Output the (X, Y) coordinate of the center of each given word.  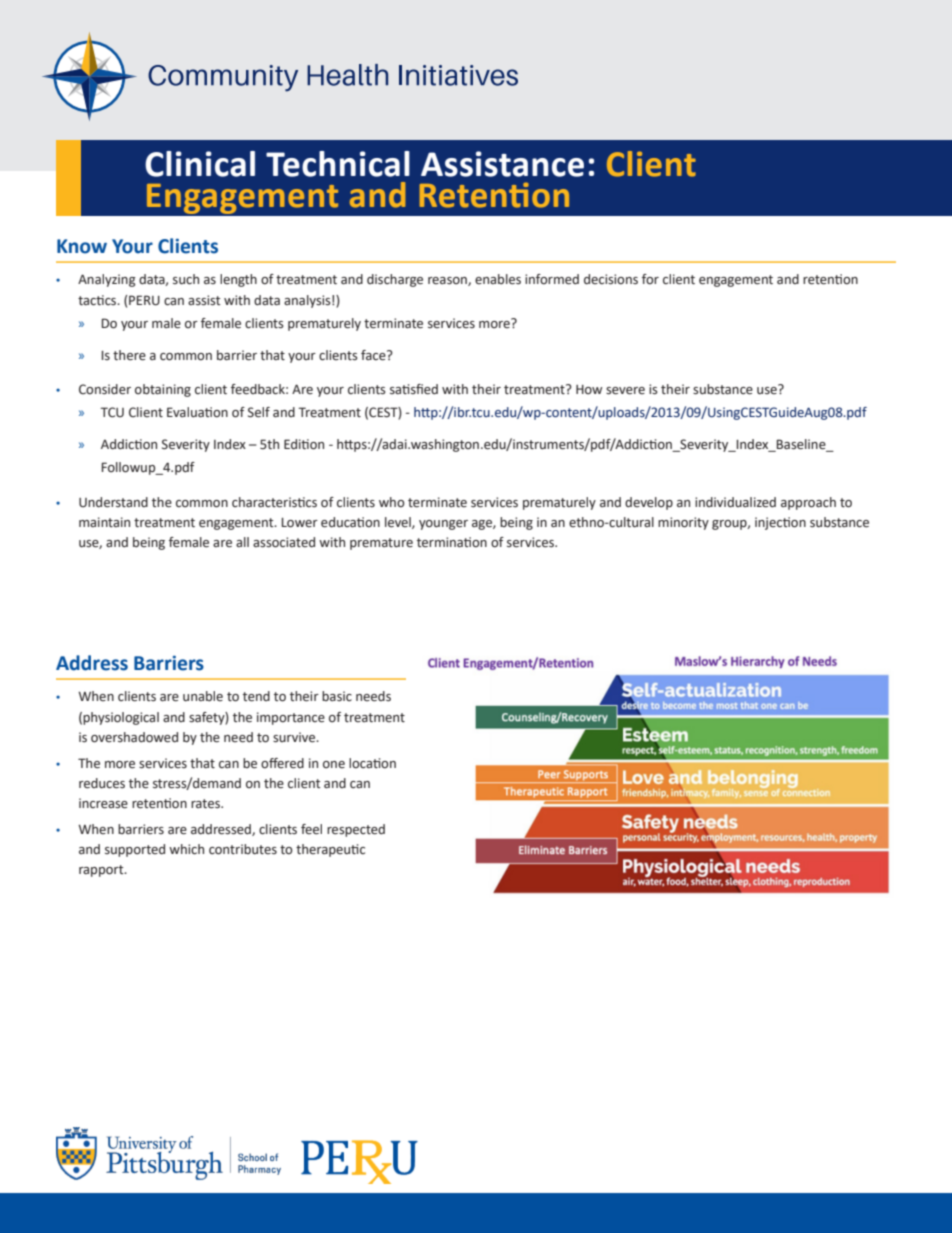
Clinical (200, 164)
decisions (611, 279)
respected (356, 830)
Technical (338, 164)
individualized (735, 502)
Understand (113, 502)
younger (443, 525)
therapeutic (330, 850)
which (186, 849)
